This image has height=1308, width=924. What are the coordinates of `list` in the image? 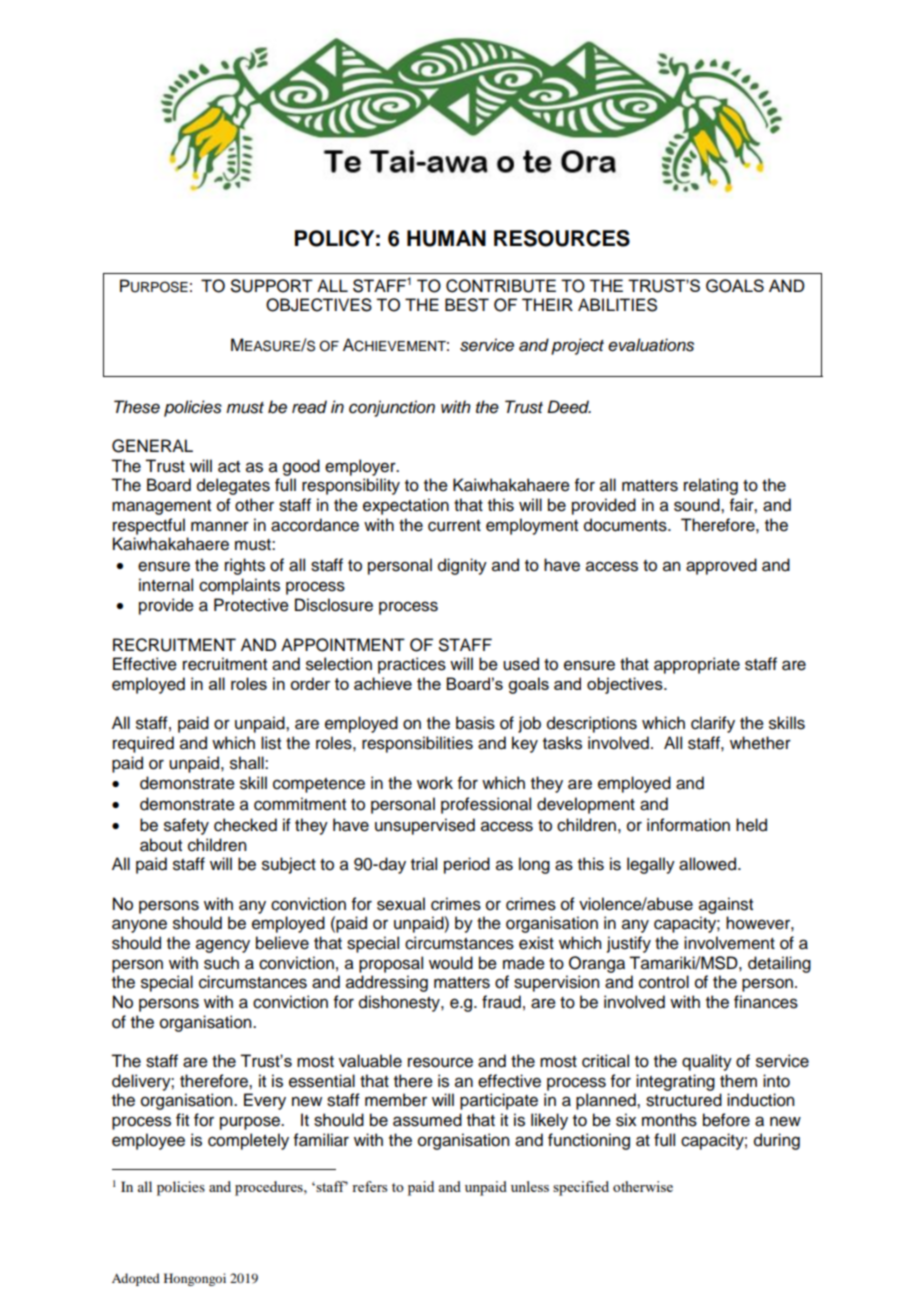 It's located at (271, 743).
